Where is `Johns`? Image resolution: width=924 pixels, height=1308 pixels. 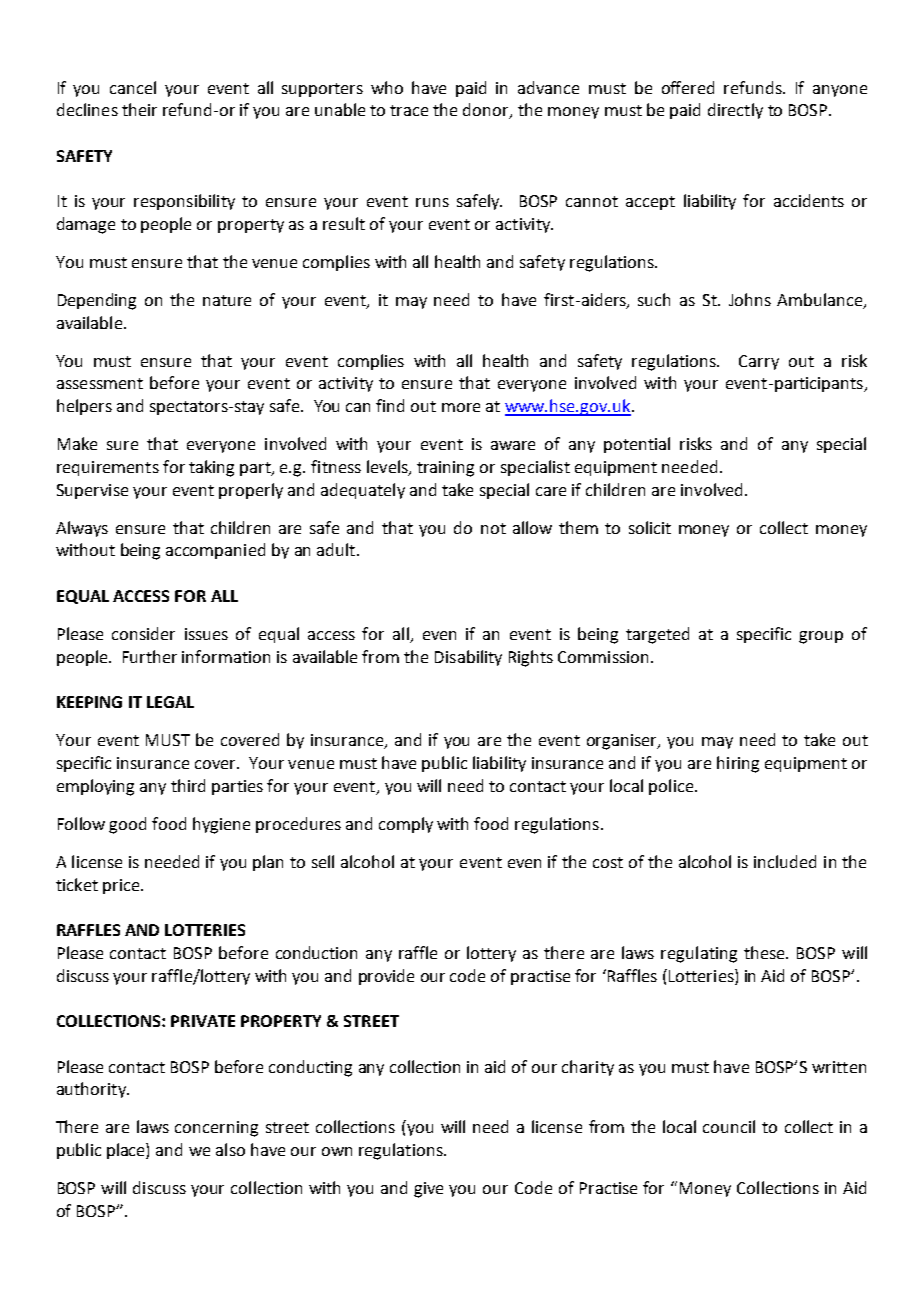 Johns is located at coordinates (750, 299).
